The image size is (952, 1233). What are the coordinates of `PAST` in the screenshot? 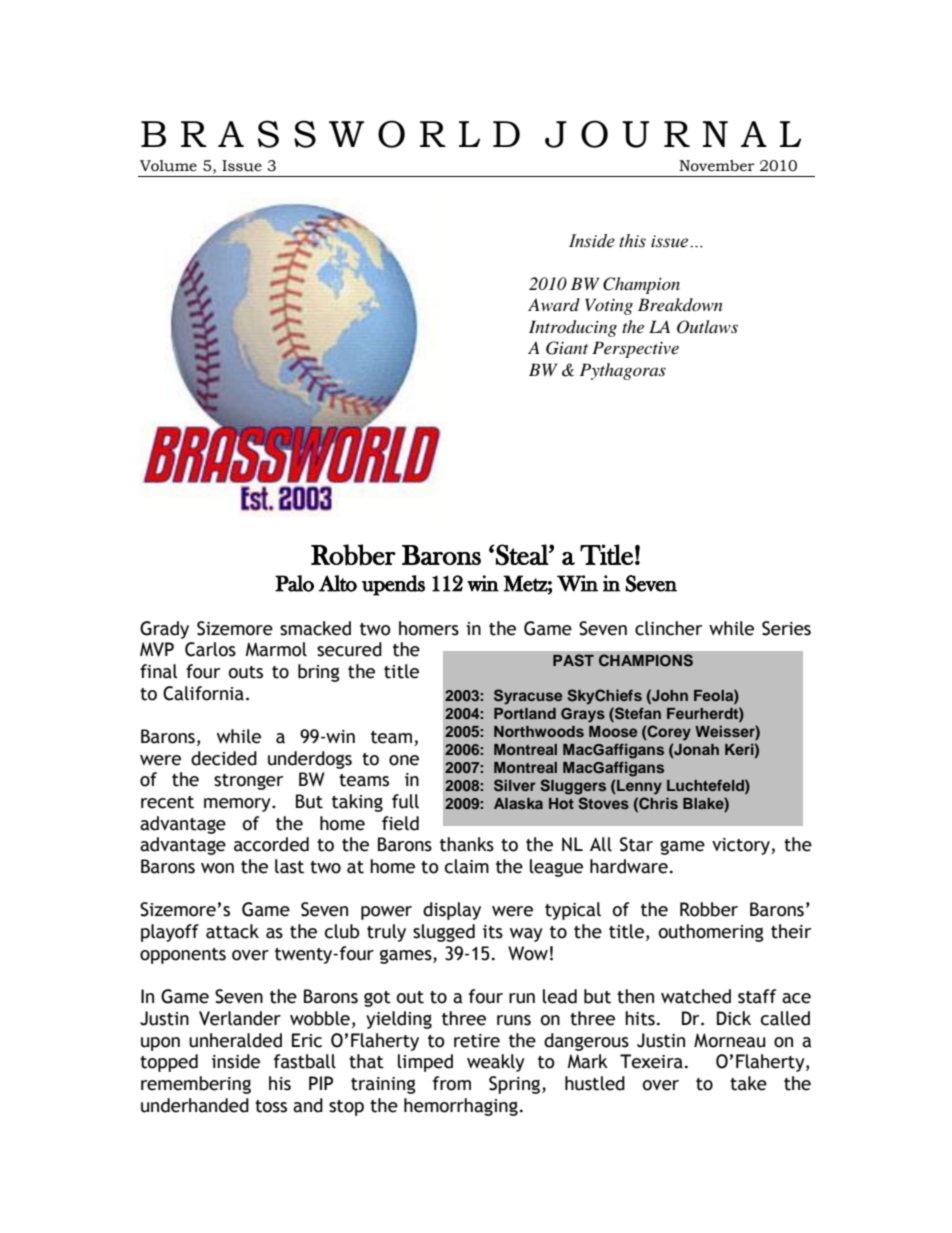 It's located at (573, 660).
